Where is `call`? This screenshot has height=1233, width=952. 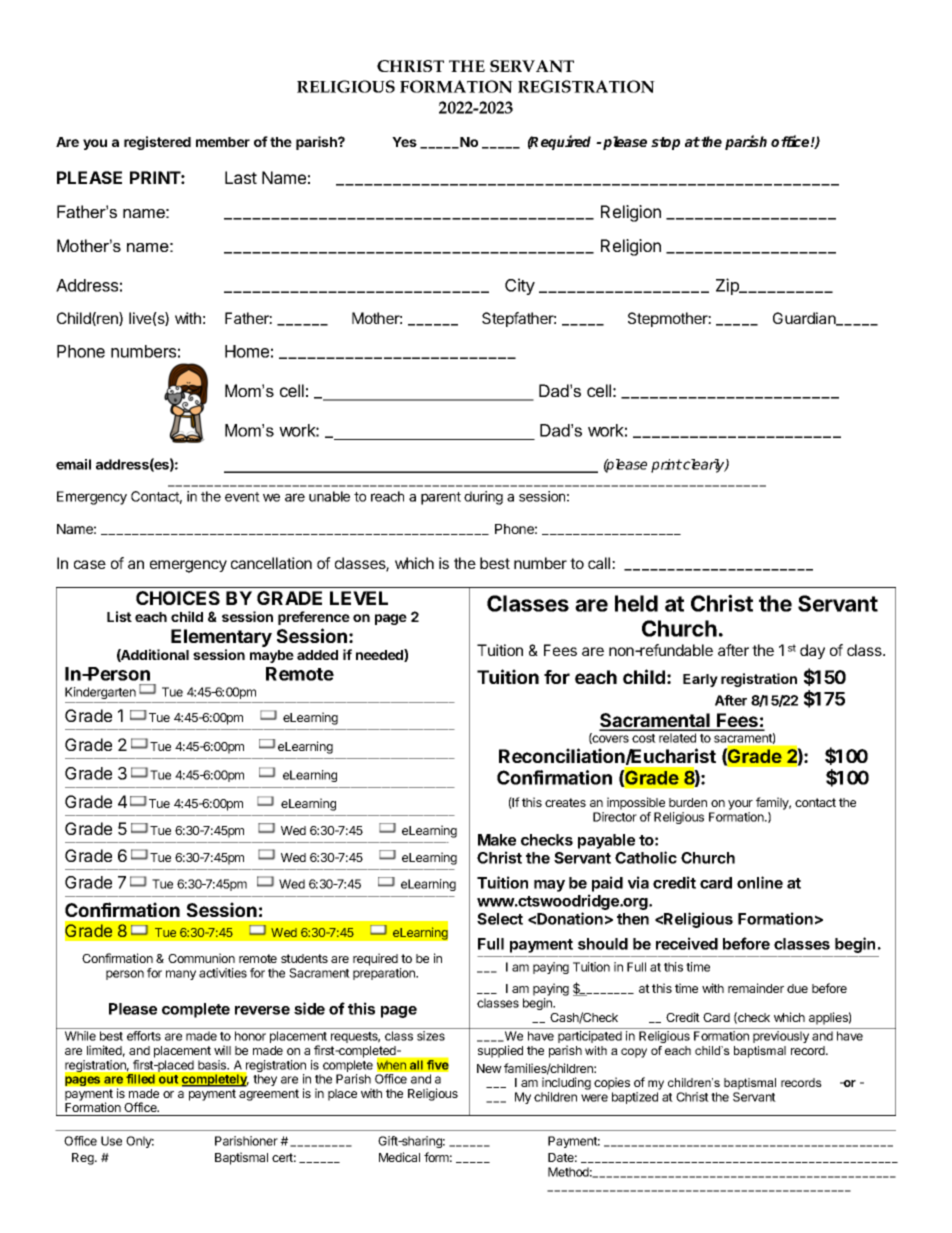 call is located at coordinates (600, 563).
